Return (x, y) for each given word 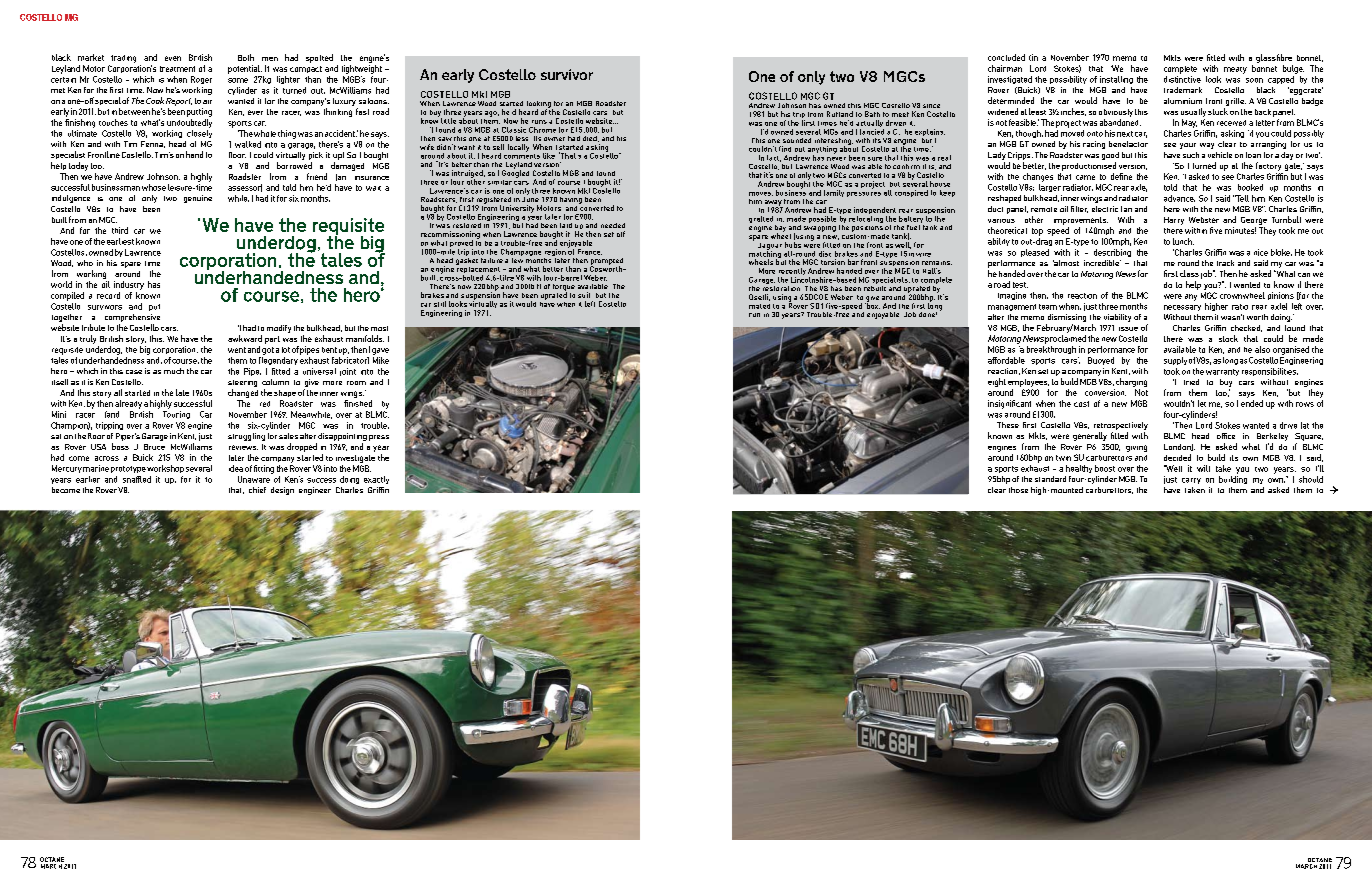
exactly (376, 480)
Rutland (840, 114)
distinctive (1182, 79)
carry (1191, 481)
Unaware (254, 479)
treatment (177, 69)
